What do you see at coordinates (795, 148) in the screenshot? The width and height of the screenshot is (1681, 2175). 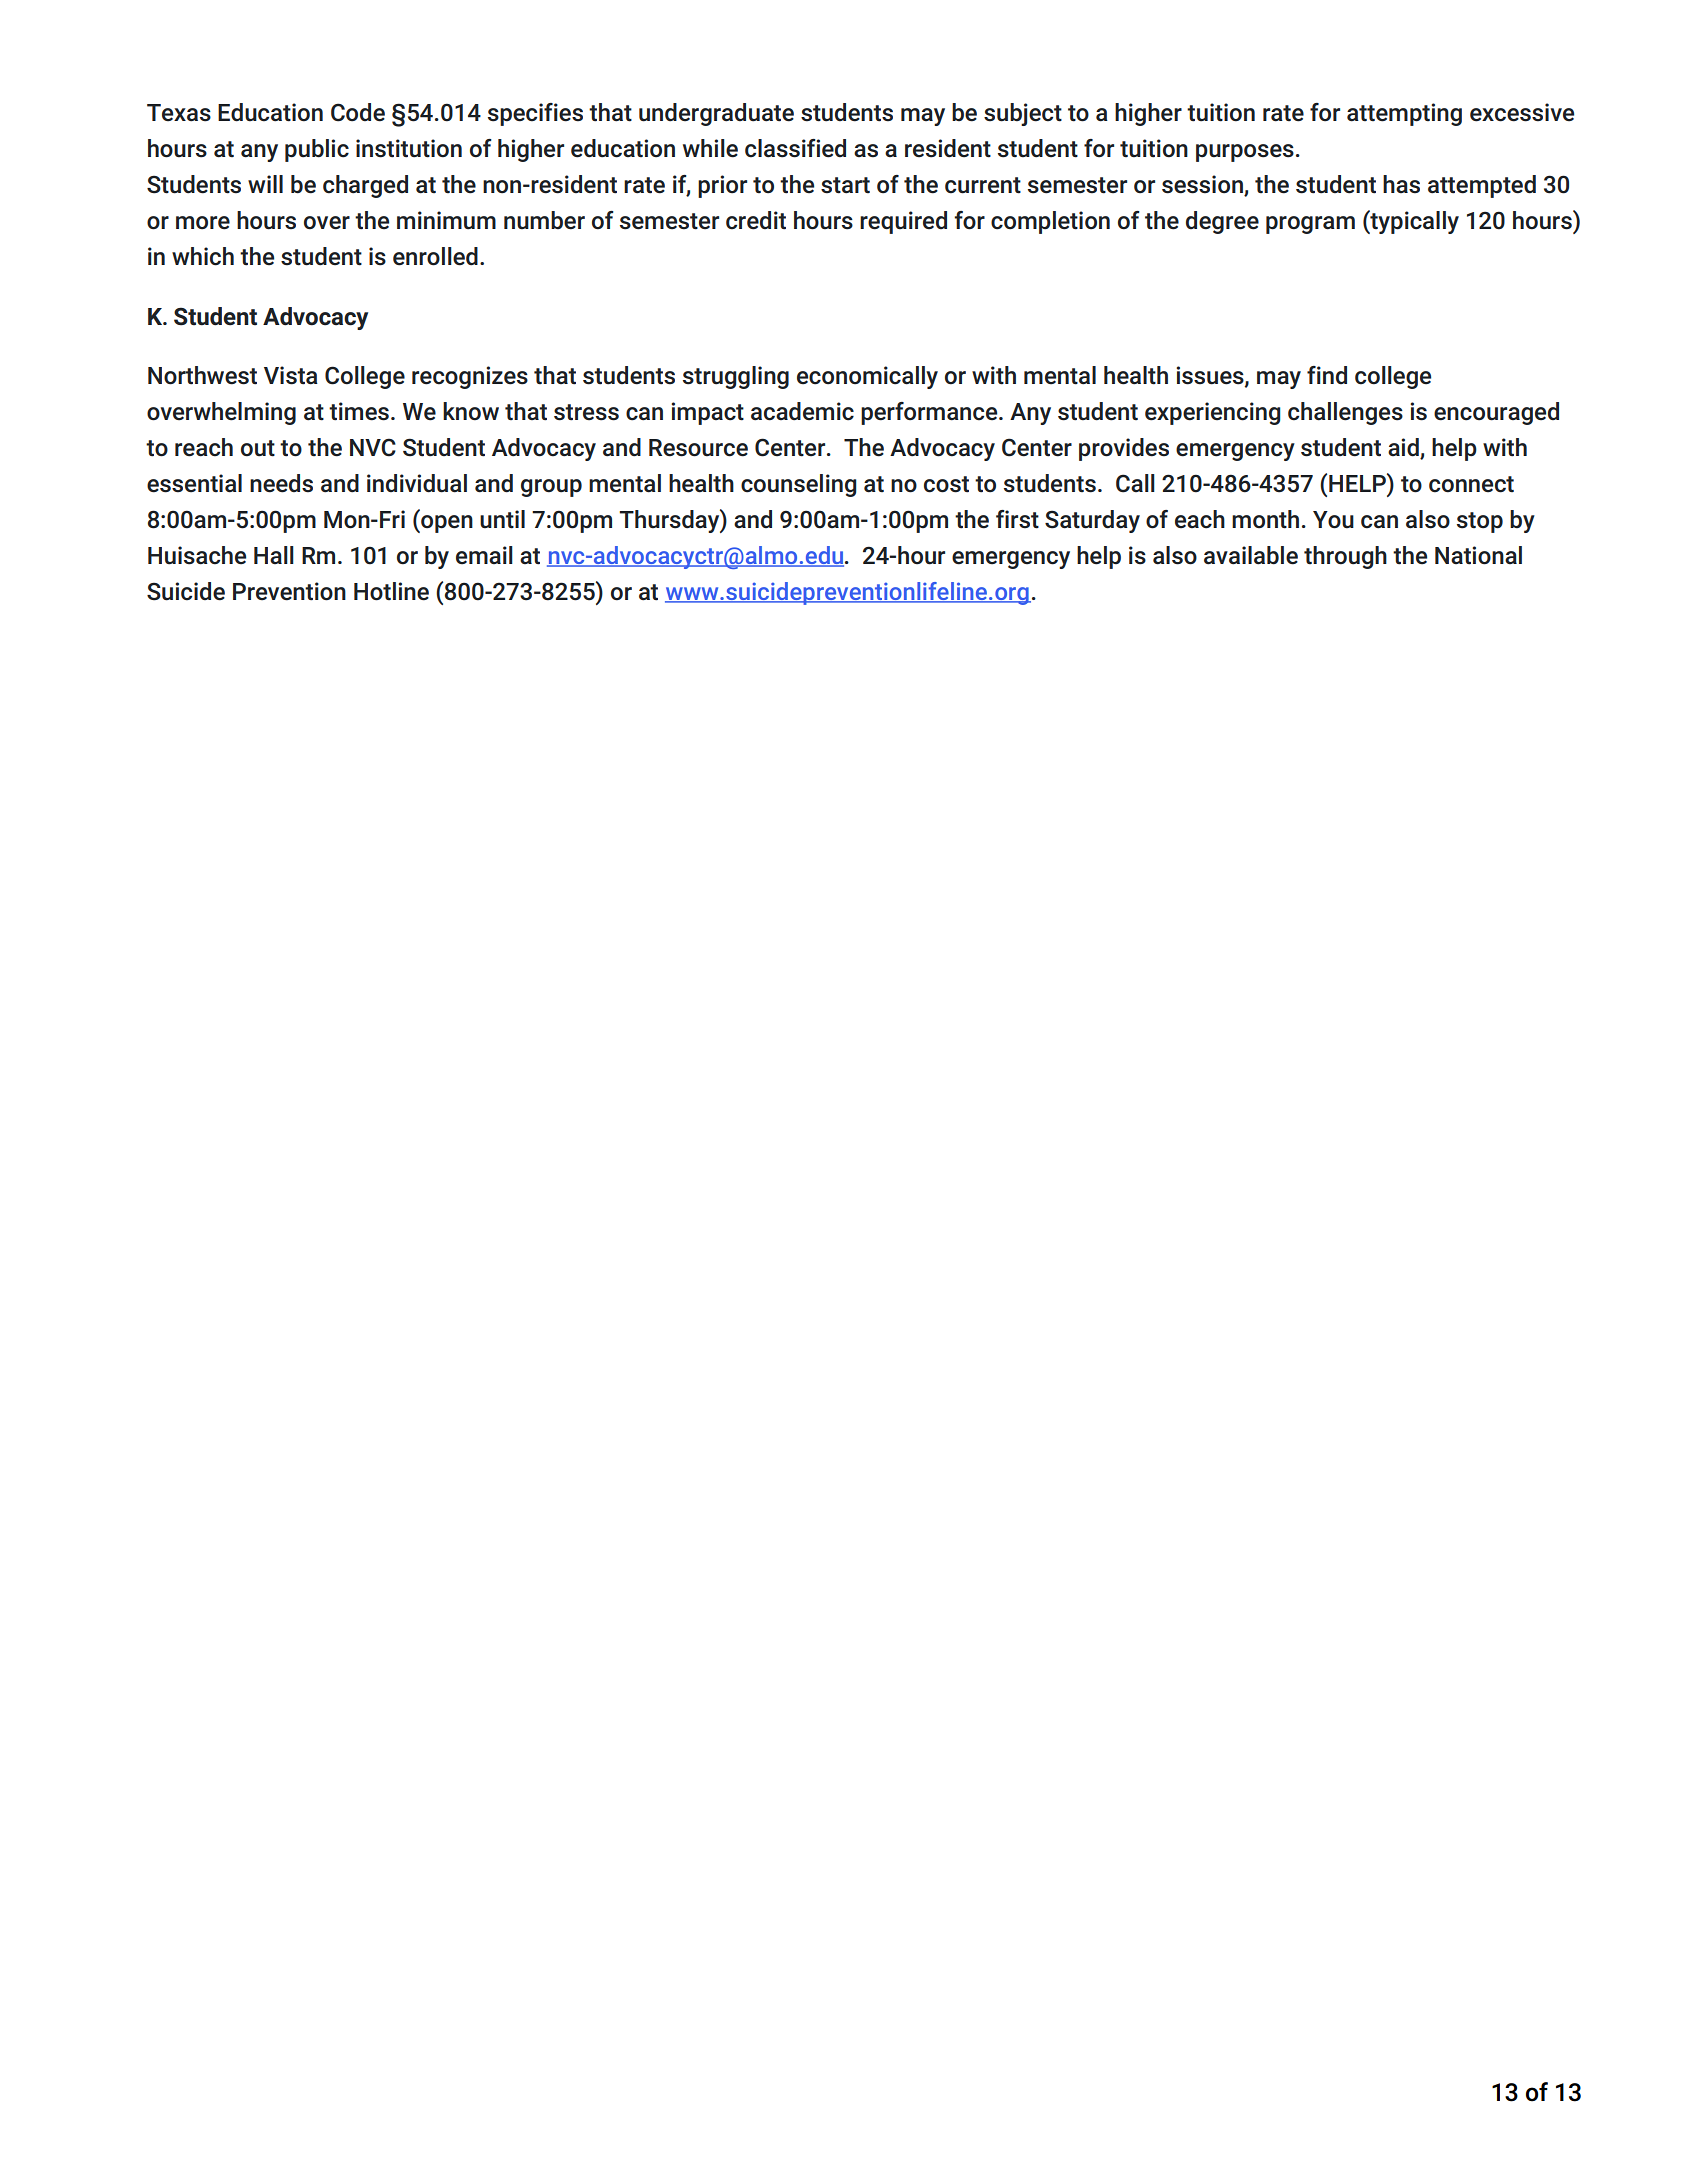 I see `classified` at bounding box center [795, 148].
